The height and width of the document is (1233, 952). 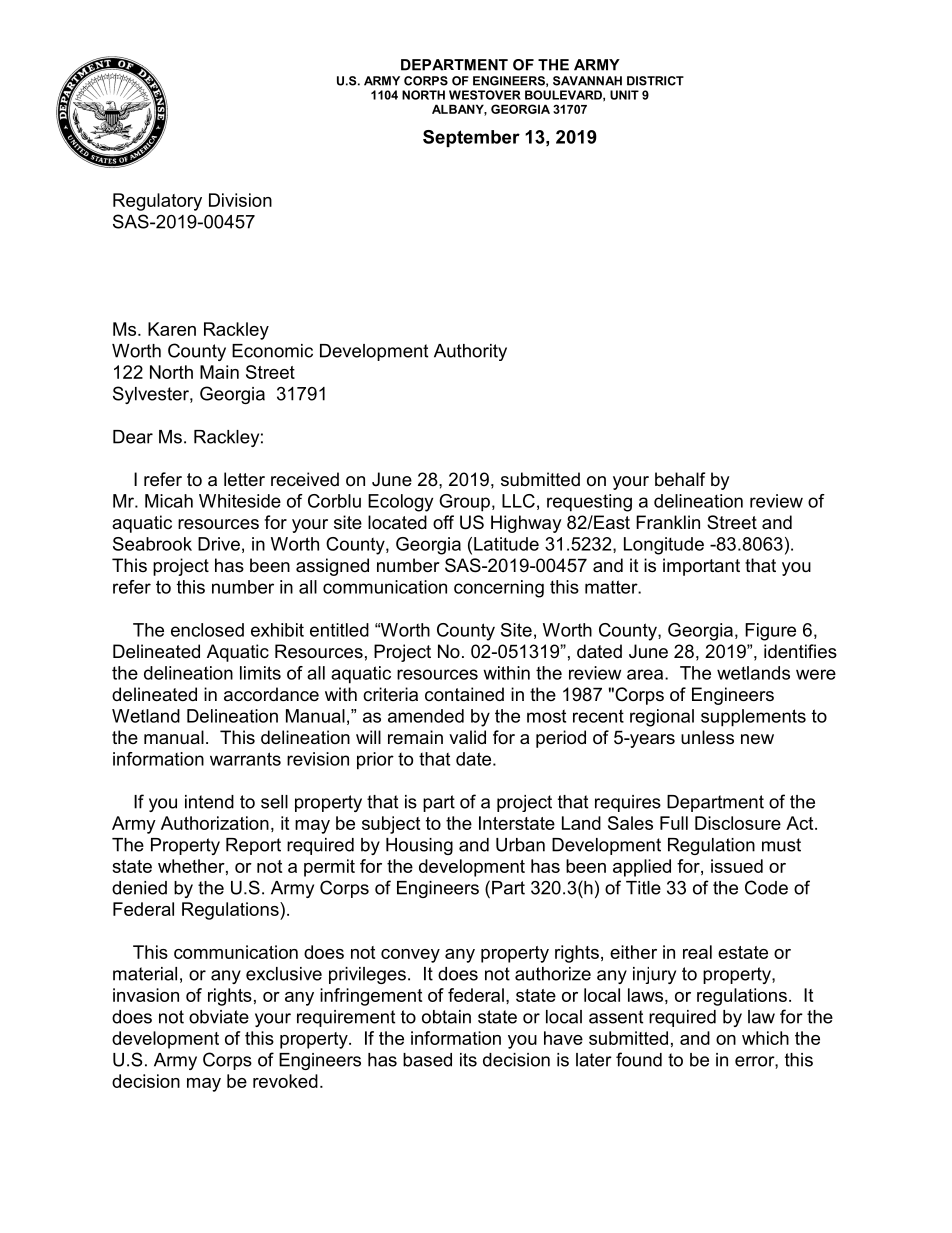 What do you see at coordinates (471, 138) in the document?
I see `September` at bounding box center [471, 138].
